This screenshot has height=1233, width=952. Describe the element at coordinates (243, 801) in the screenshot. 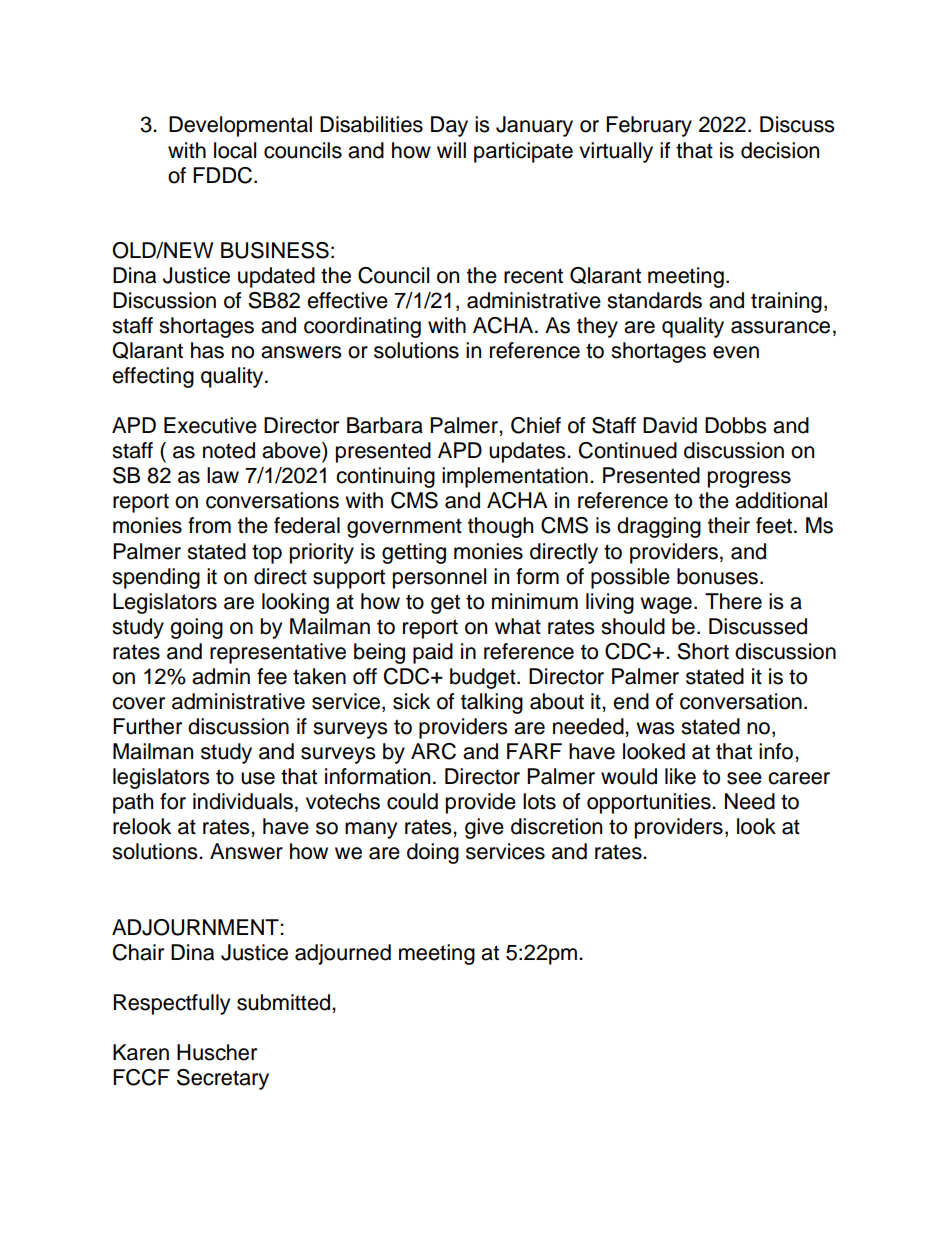

I see `individuals` at that location.
